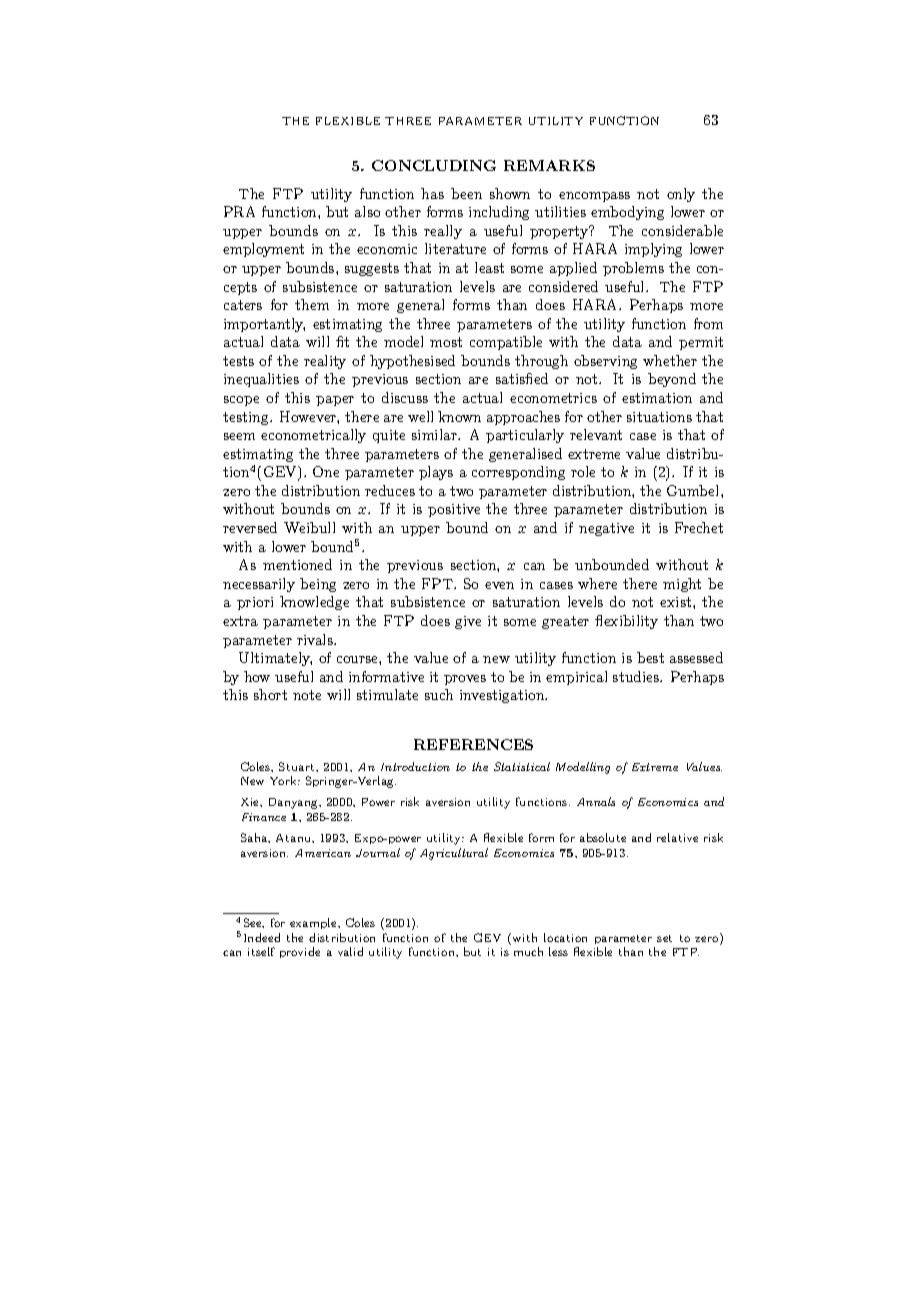 This screenshot has height=1308, width=924. What do you see at coordinates (298, 766) in the screenshot?
I see `Stuart` at bounding box center [298, 766].
